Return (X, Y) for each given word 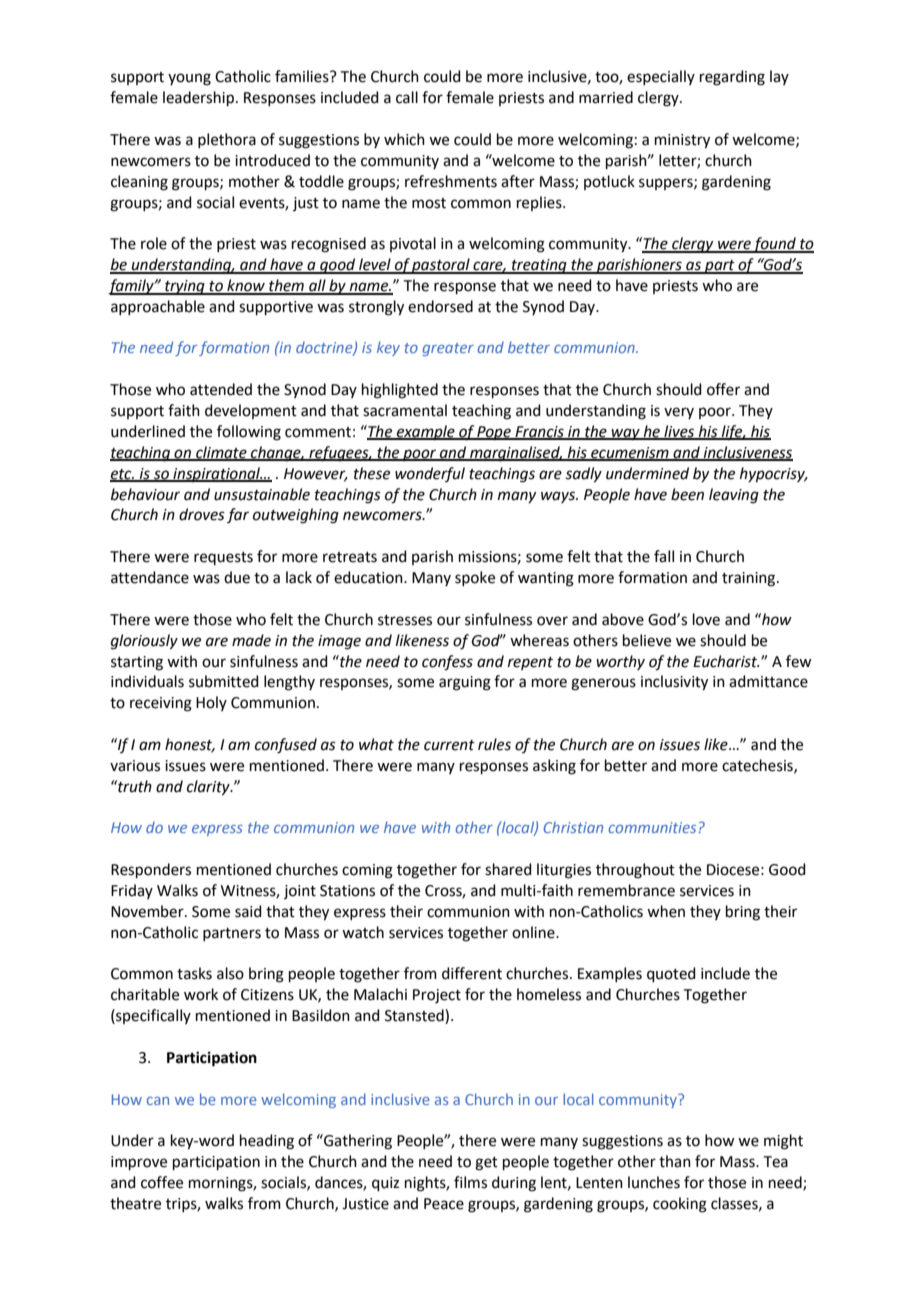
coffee (162, 1182)
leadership (200, 98)
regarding (732, 78)
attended (221, 389)
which (404, 139)
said (248, 911)
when (666, 911)
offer (723, 389)
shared (508, 869)
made (251, 640)
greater (448, 349)
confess (447, 663)
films (470, 1182)
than (675, 1161)
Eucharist (726, 661)
